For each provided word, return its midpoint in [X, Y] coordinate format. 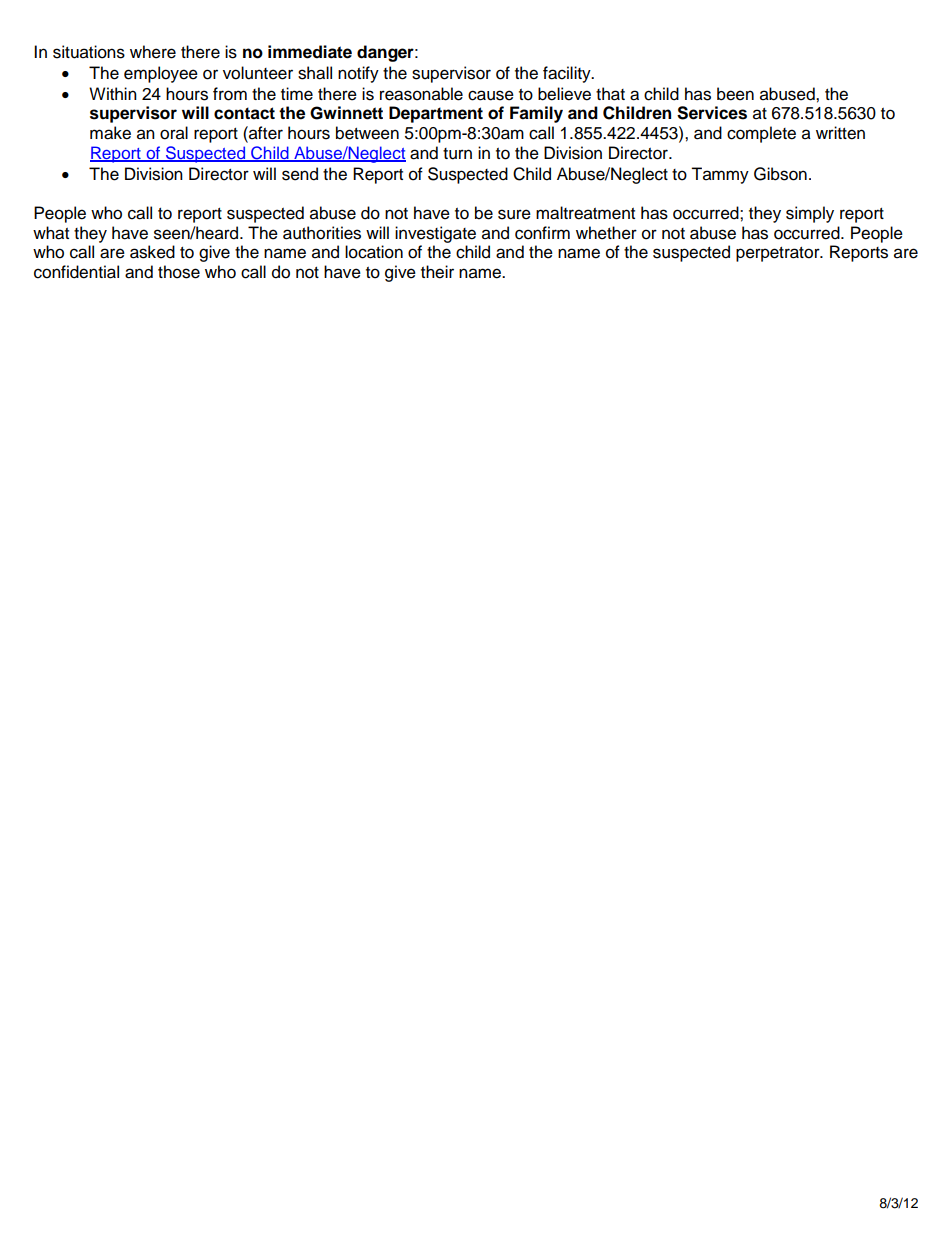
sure [514, 214]
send [300, 174]
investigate [435, 234]
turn [457, 154]
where [153, 52]
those [179, 272]
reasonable [421, 94]
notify [358, 74]
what [51, 233]
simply [810, 214]
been [735, 94]
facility [568, 74]
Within [113, 93]
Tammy [720, 175]
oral [174, 133]
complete [761, 134]
